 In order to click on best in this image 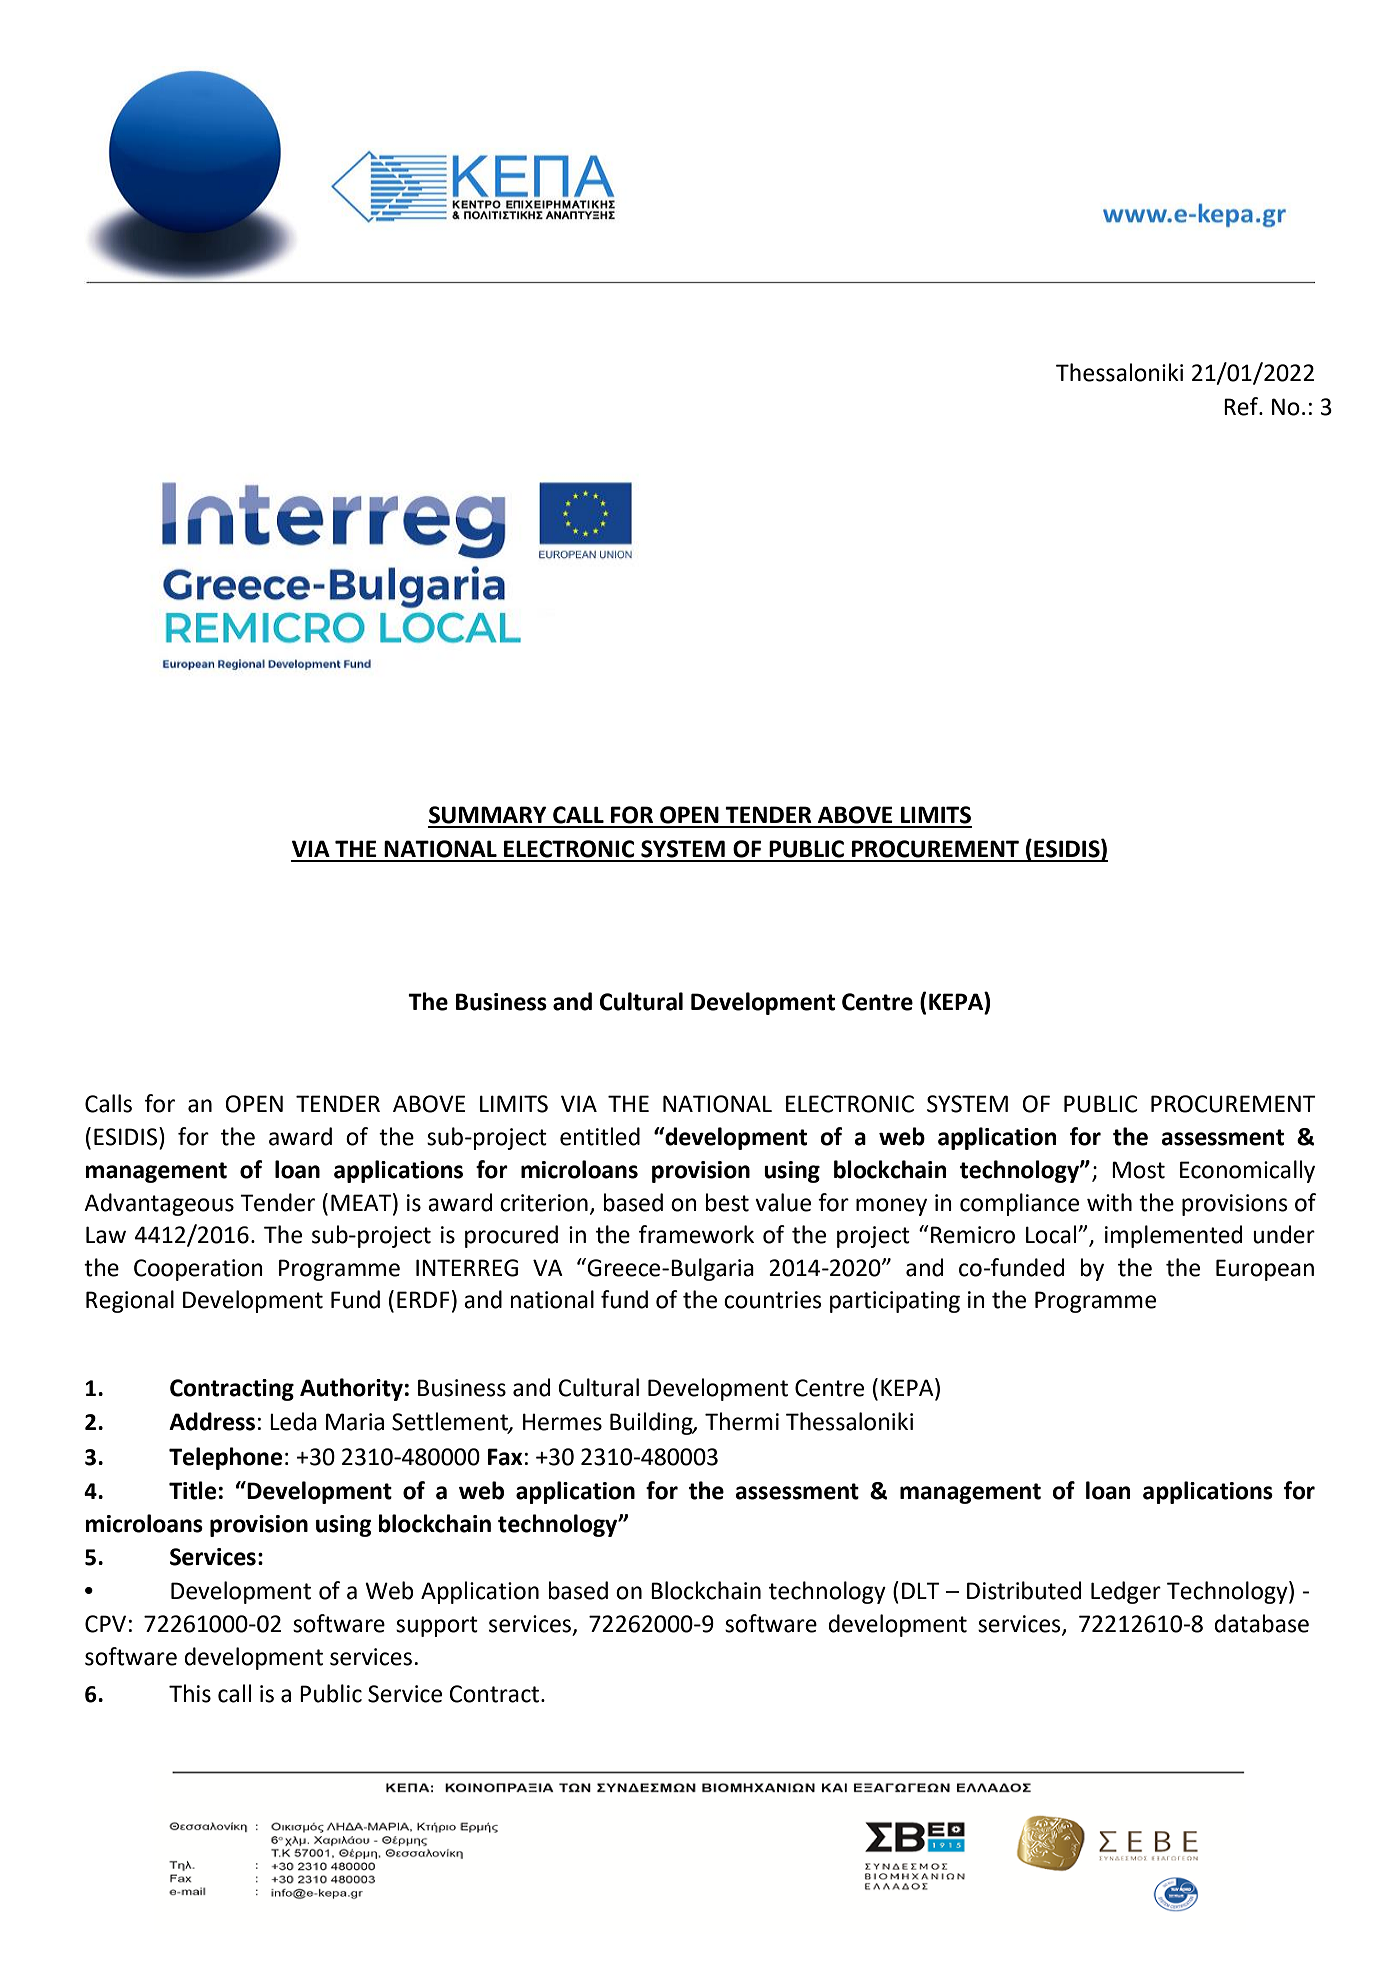, I will do `click(727, 1202)`.
